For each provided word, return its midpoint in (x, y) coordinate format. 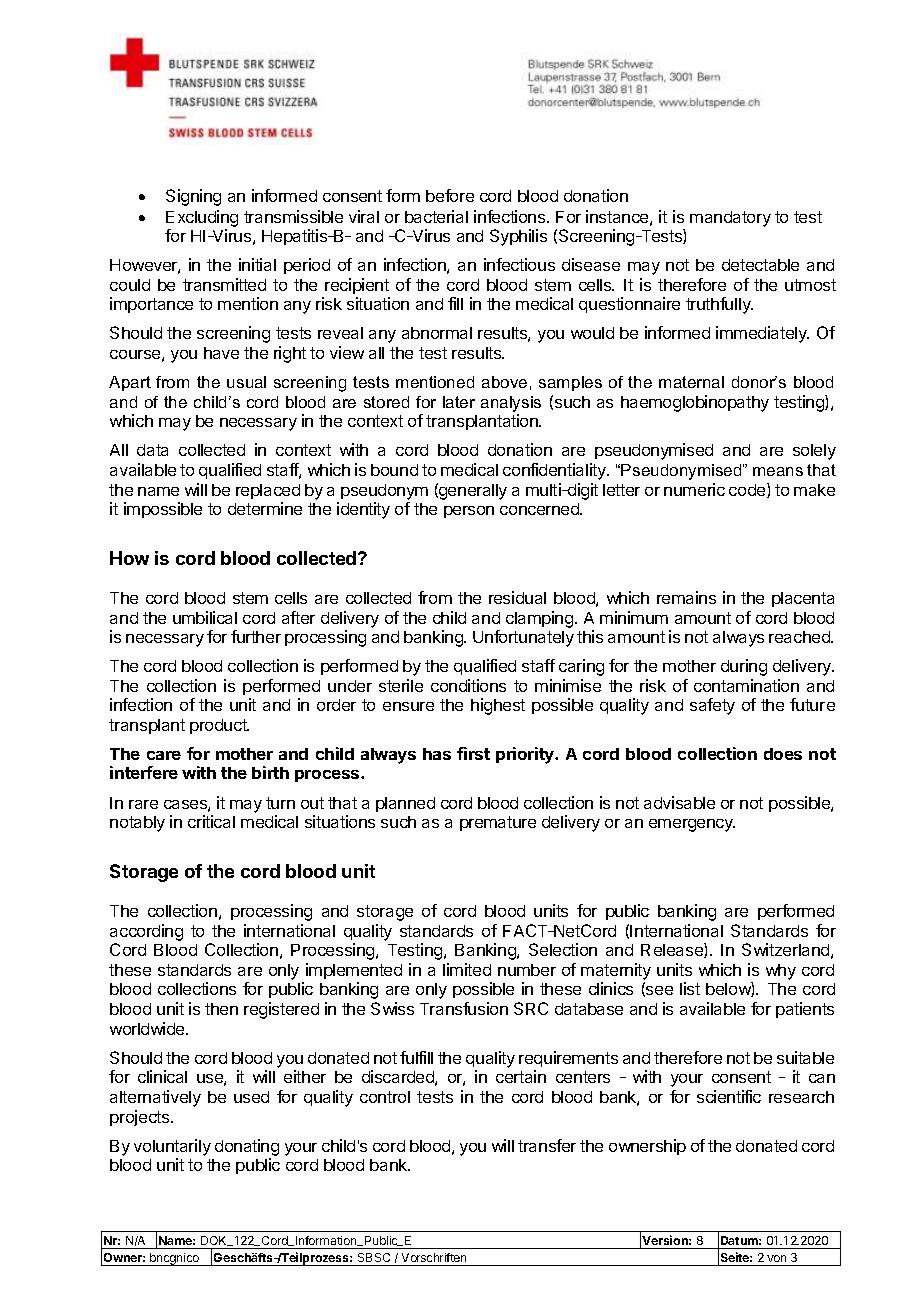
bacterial (436, 216)
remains (686, 597)
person (469, 512)
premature (498, 823)
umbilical (205, 617)
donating (247, 1147)
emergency (692, 825)
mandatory (730, 219)
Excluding (202, 218)
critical (211, 821)
